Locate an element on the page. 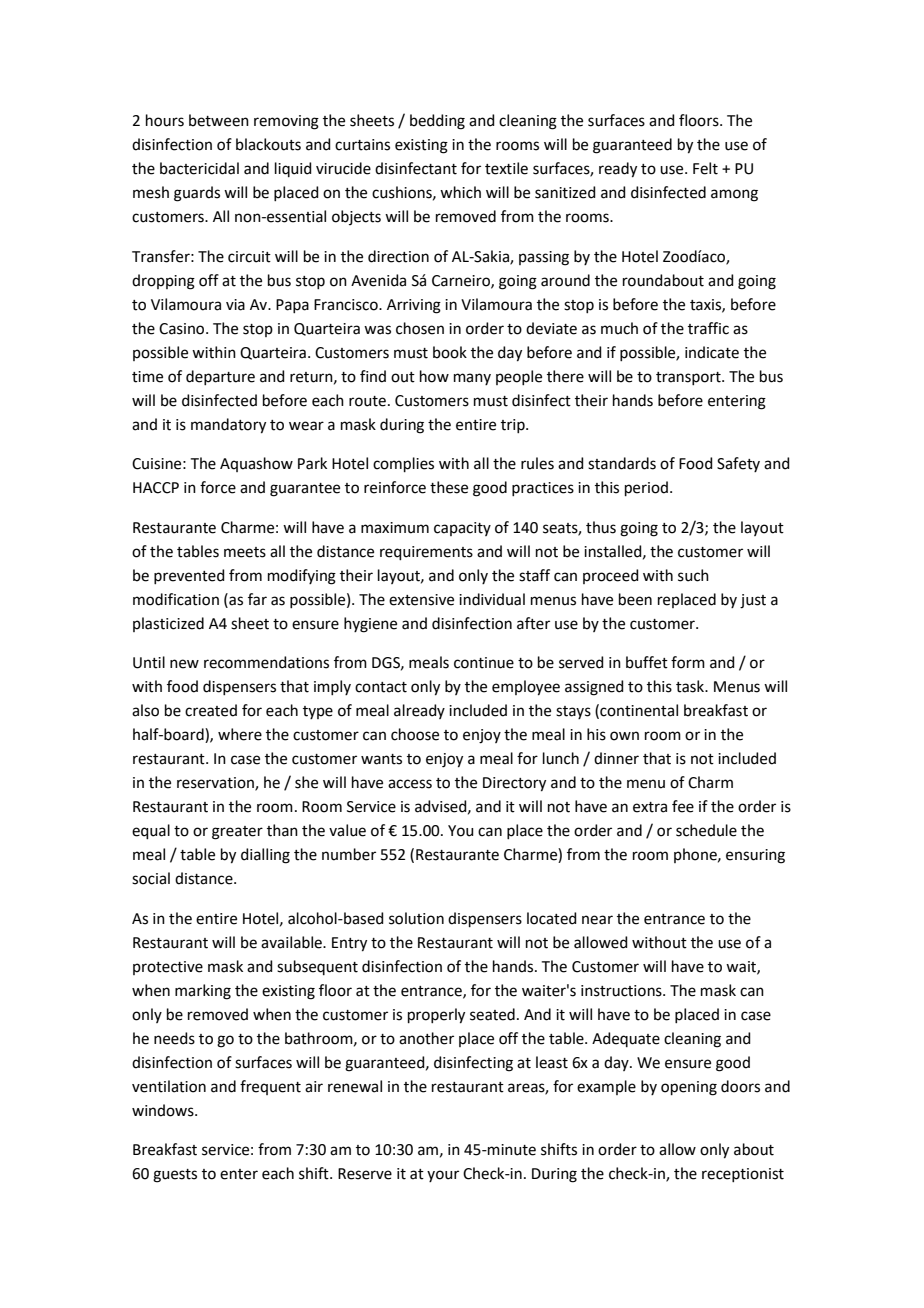 This document has width=924, height=1308. guests is located at coordinates (175, 1176).
